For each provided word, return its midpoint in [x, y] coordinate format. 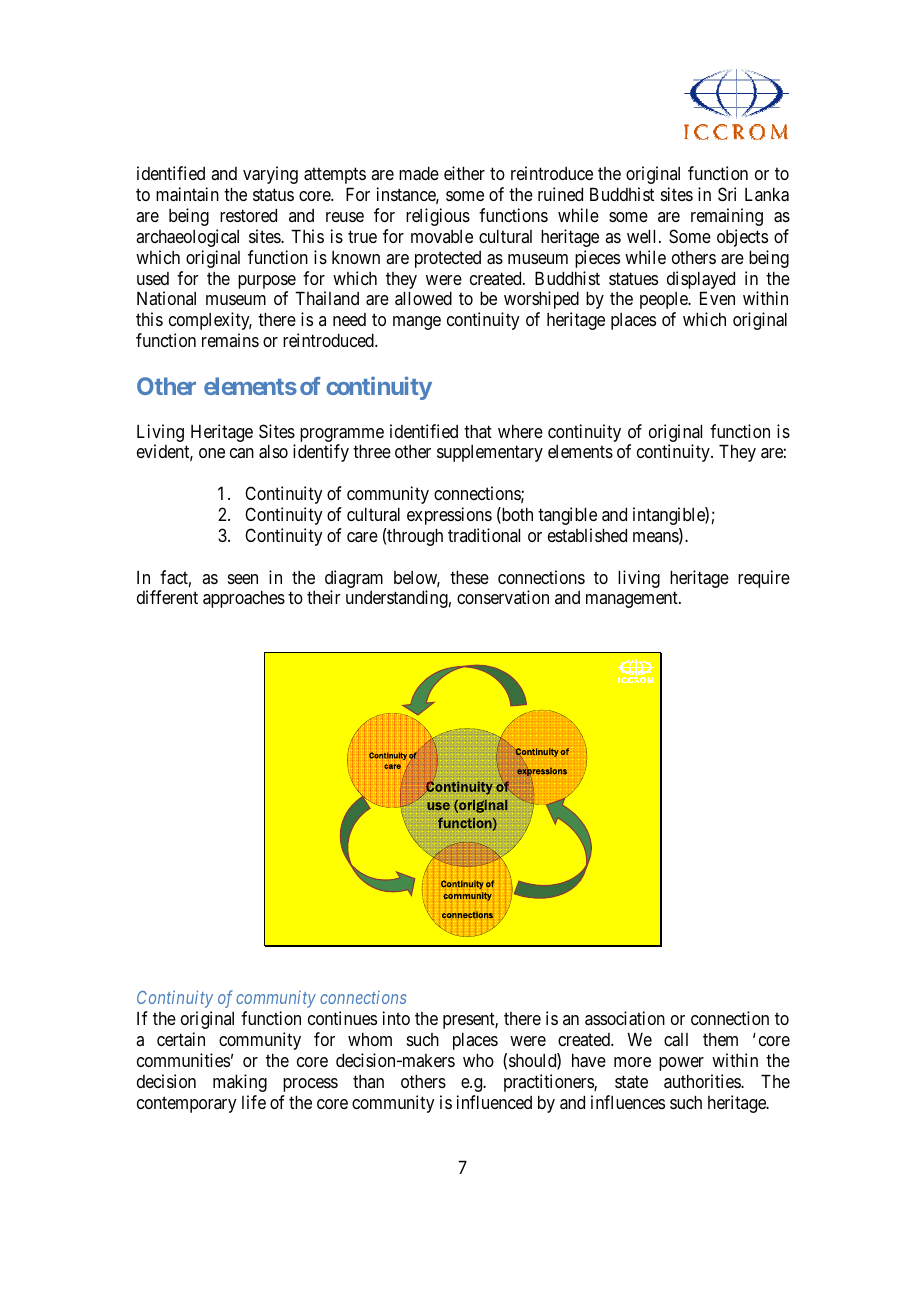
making [240, 1083]
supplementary [490, 453]
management [633, 600]
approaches [244, 599]
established [587, 535]
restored [248, 215]
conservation [503, 597]
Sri [727, 194]
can [242, 453]
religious [438, 217]
